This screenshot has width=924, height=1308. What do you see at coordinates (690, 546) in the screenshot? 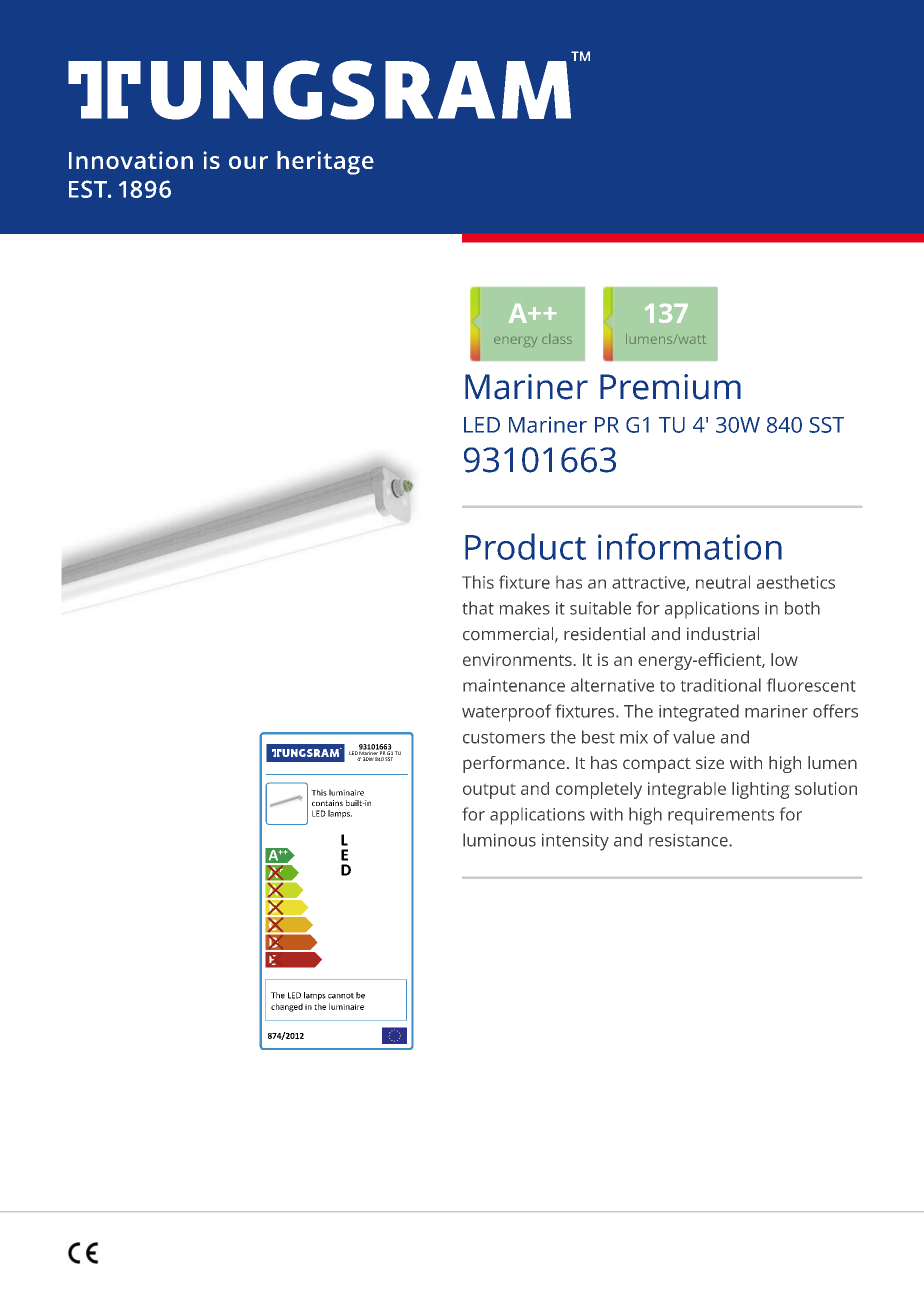
I see `information` at bounding box center [690, 546].
